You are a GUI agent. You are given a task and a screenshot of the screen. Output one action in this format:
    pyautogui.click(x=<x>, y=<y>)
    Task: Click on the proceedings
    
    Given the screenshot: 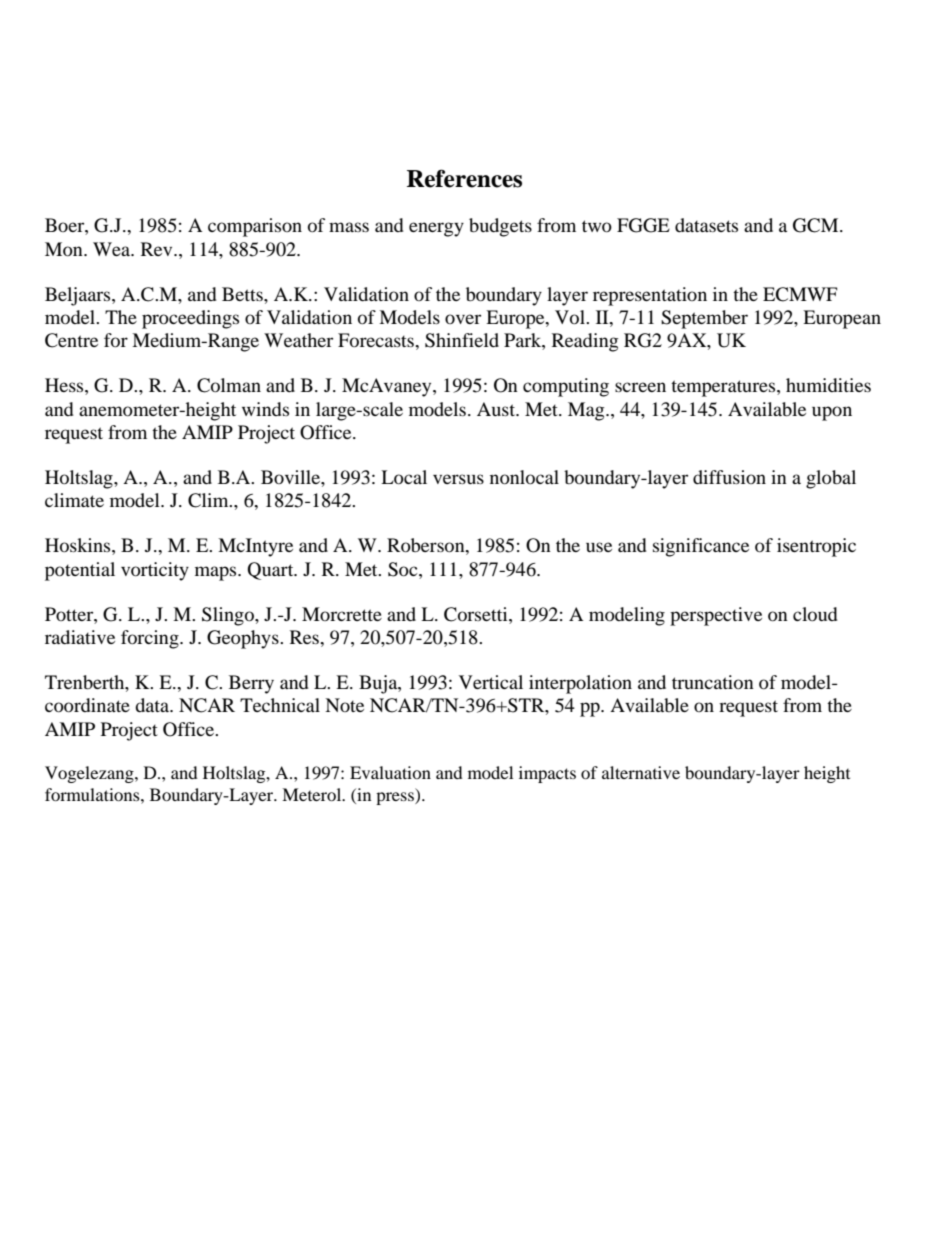 What is the action you would take?
    pyautogui.click(x=190, y=319)
